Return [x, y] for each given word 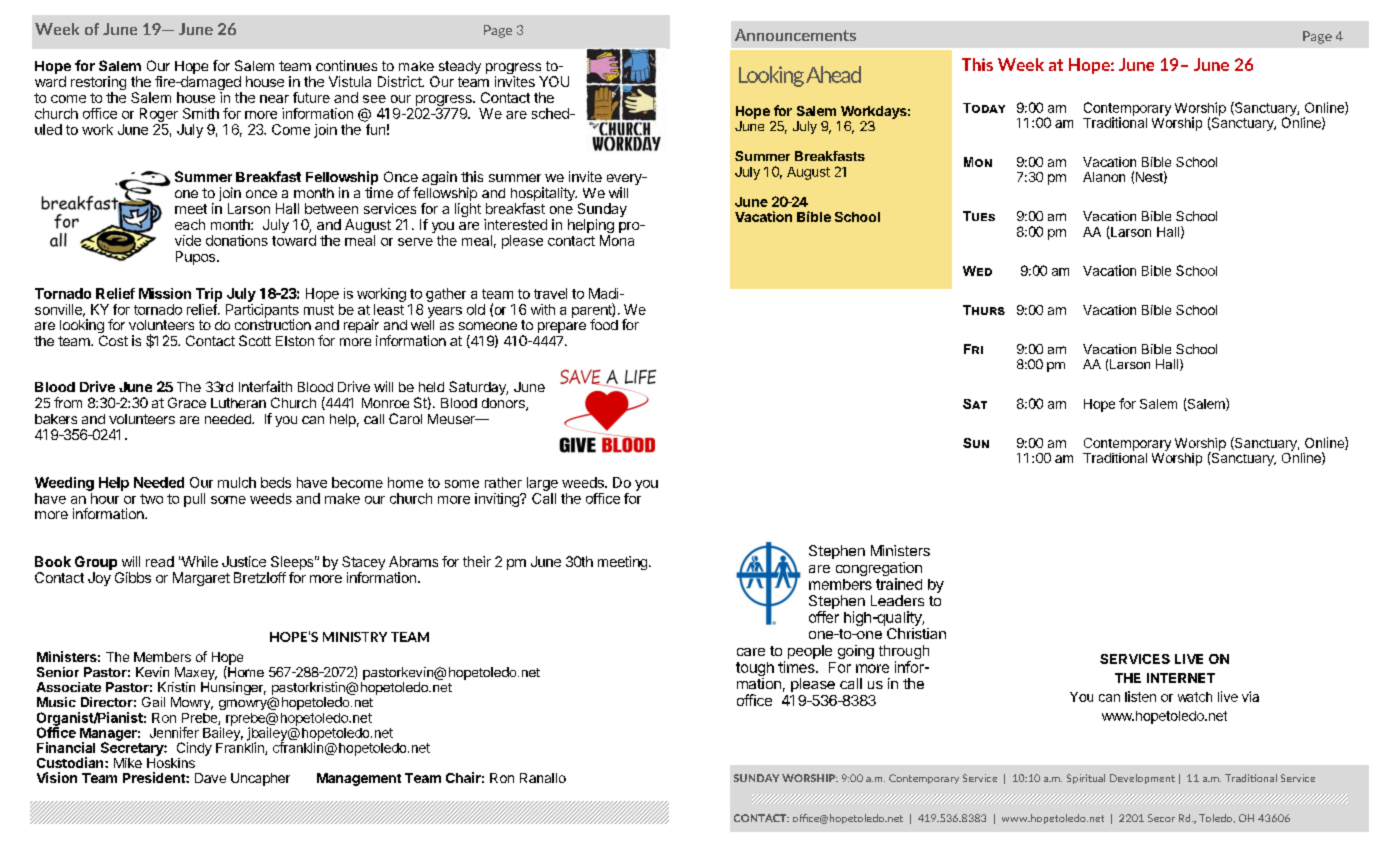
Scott [255, 340]
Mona [617, 240]
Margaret [201, 579]
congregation [879, 570]
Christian [916, 633]
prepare [562, 327]
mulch [237, 482]
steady [458, 69]
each [190, 224]
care [751, 652]
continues [346, 65]
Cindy [194, 749]
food [604, 324]
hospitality [544, 195]
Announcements [795, 35]
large [542, 484]
